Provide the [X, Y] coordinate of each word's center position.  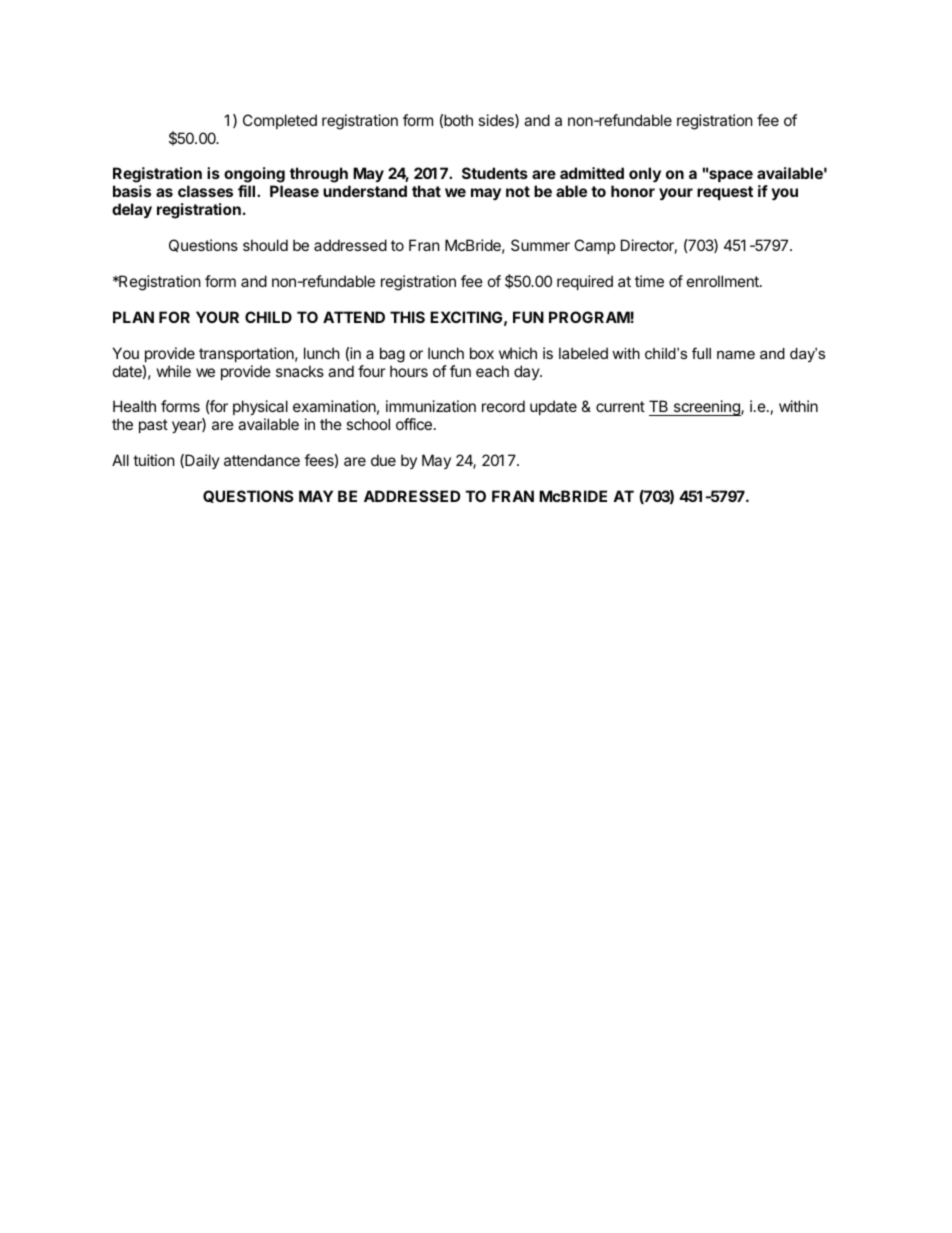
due [383, 460]
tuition [154, 460]
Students [495, 173]
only [645, 174]
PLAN [133, 317]
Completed [280, 121]
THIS [407, 317]
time [649, 281]
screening [706, 408]
